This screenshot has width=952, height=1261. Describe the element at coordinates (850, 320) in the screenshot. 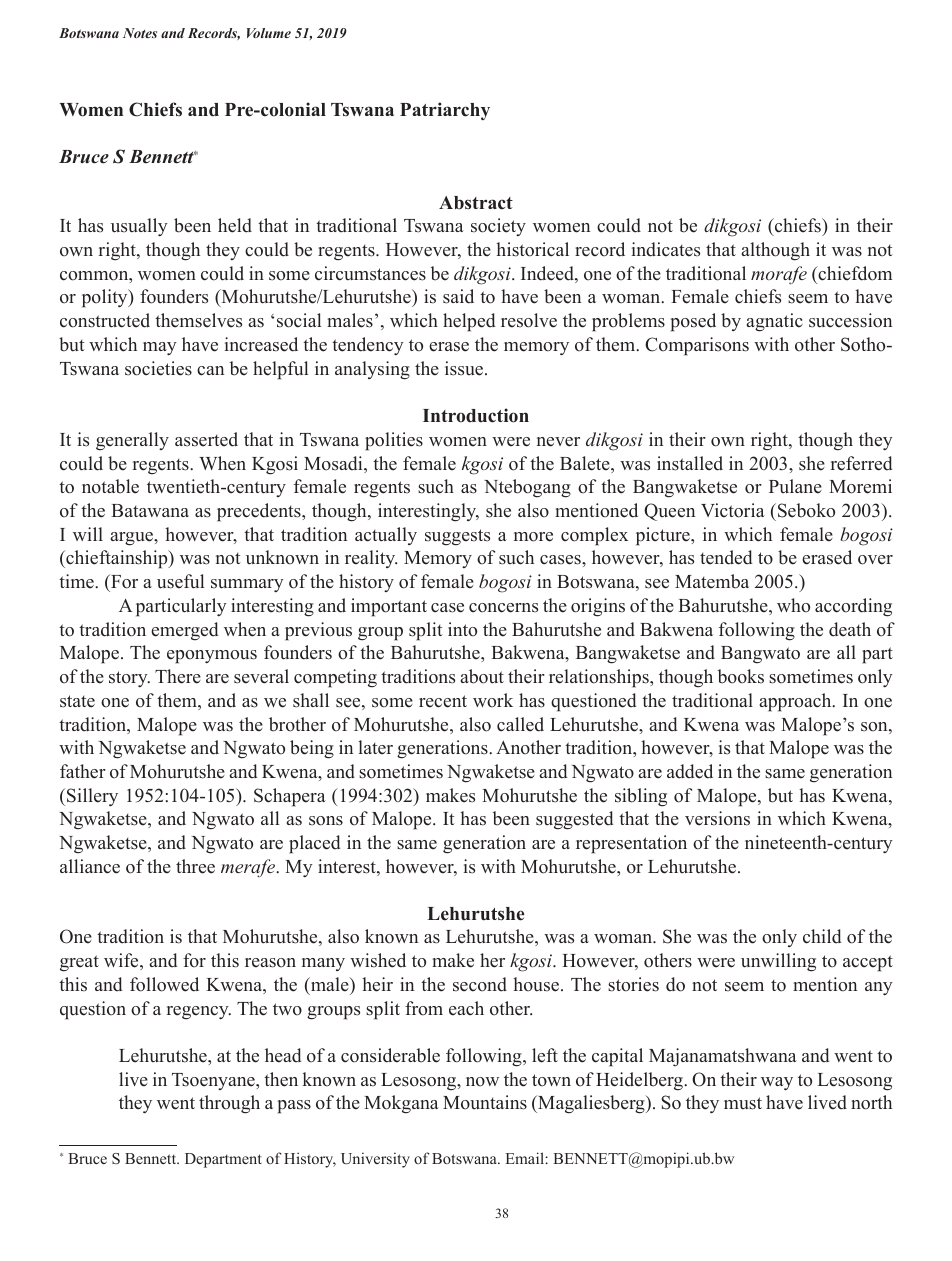

I see `succession` at that location.
